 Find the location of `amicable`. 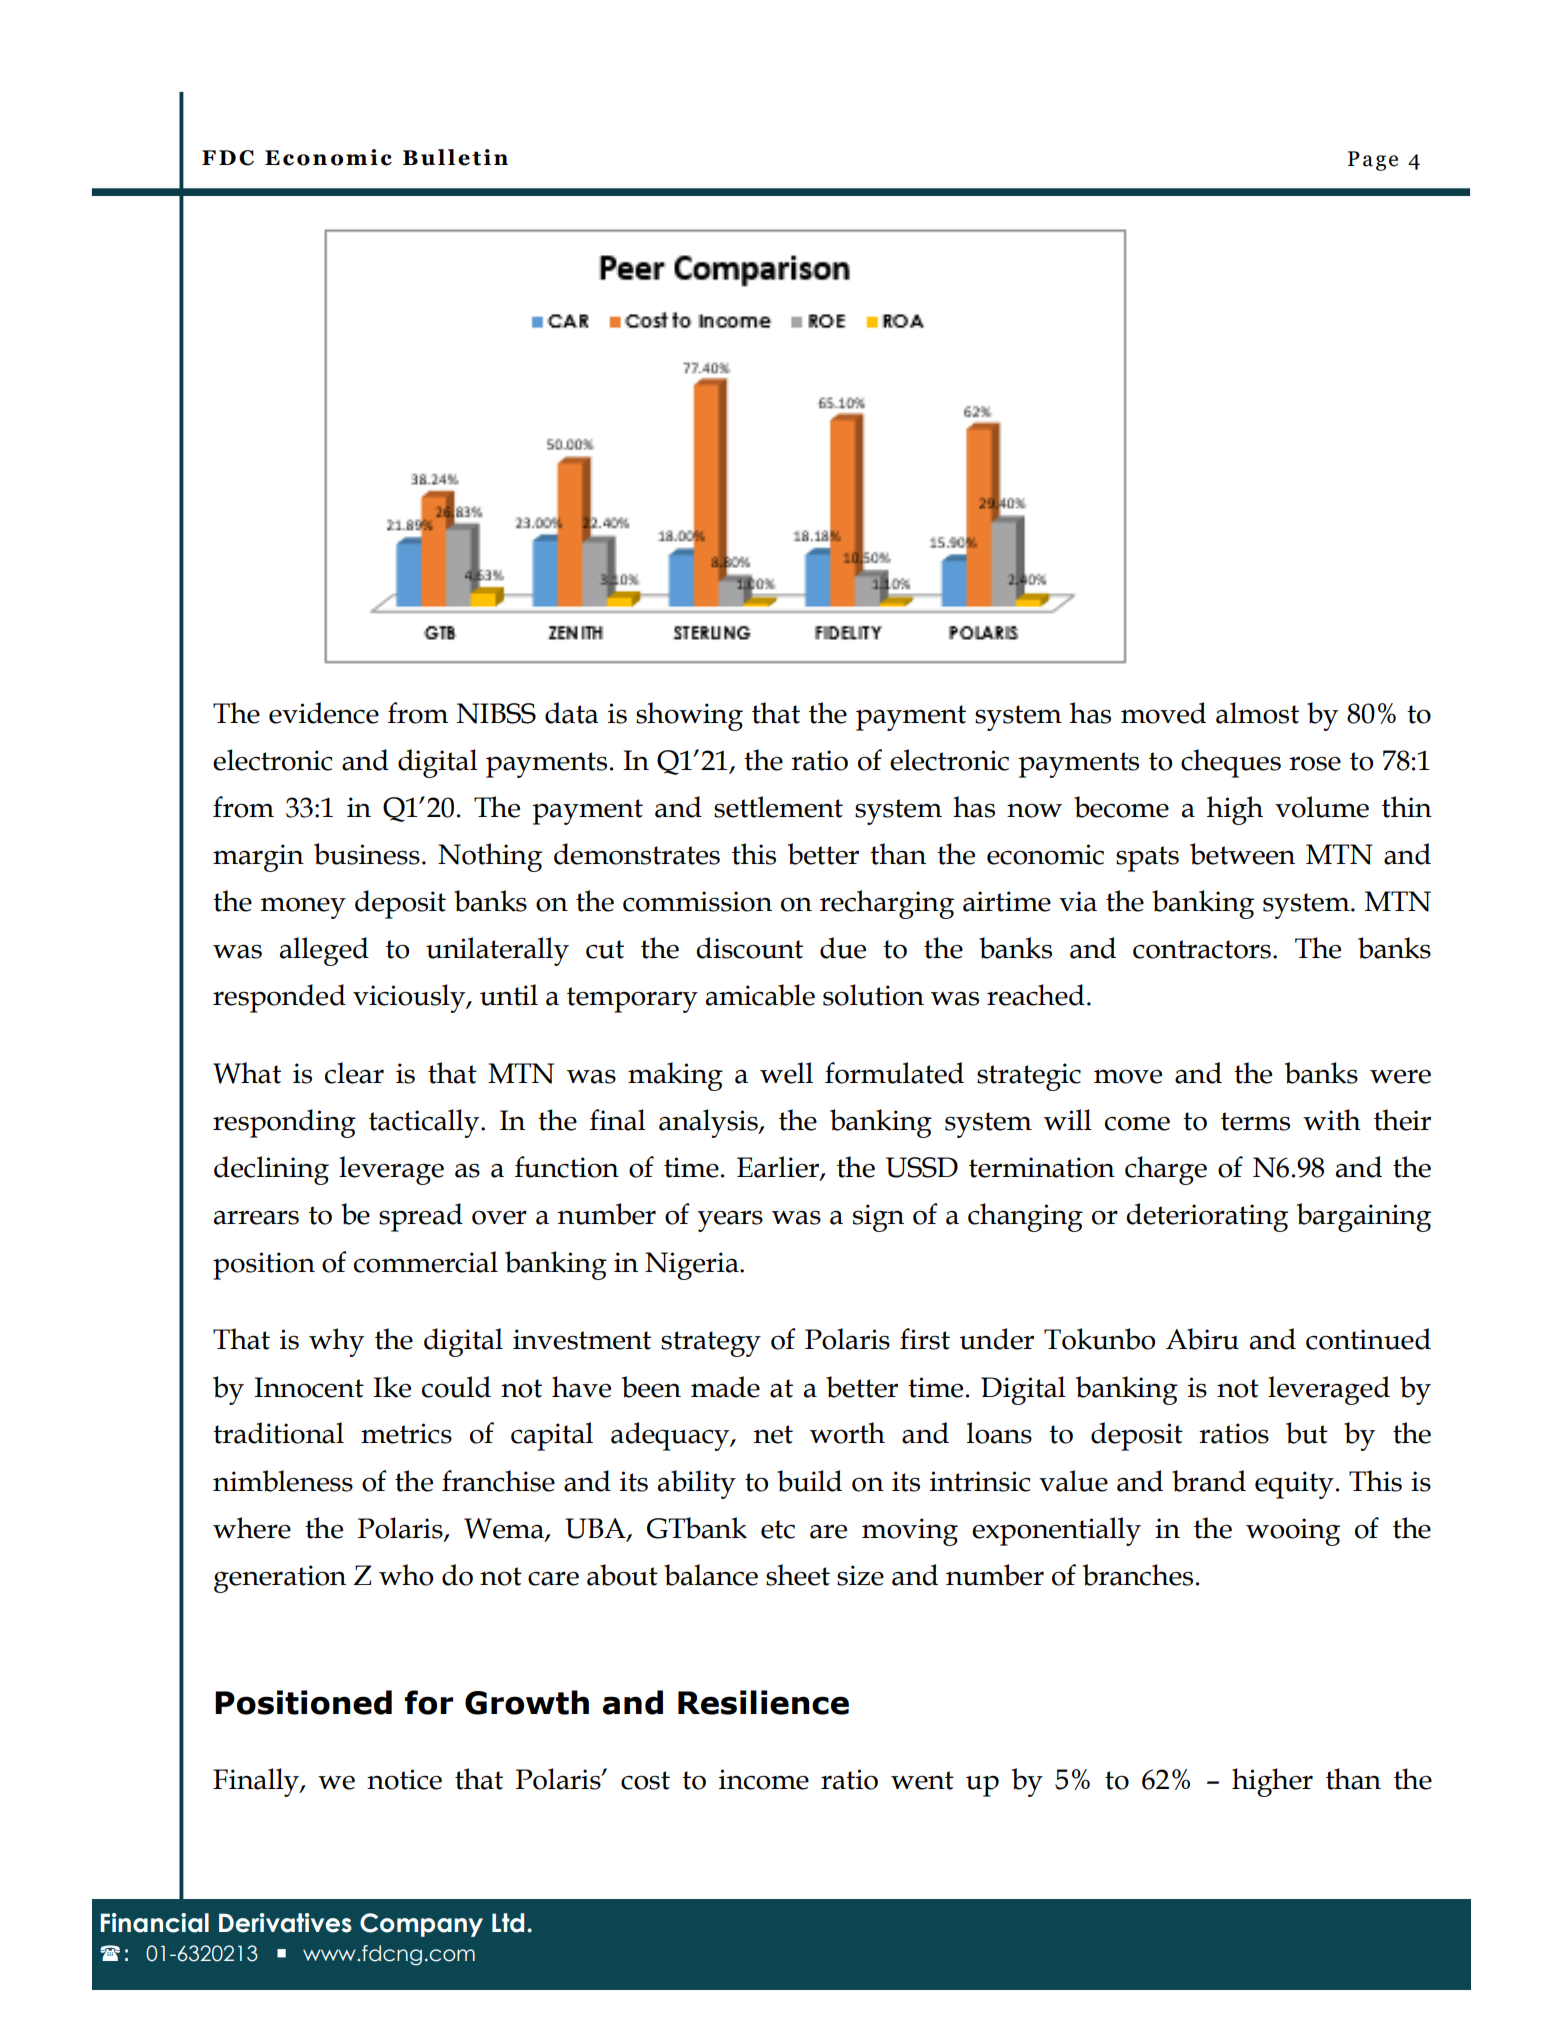

amicable is located at coordinates (760, 995).
